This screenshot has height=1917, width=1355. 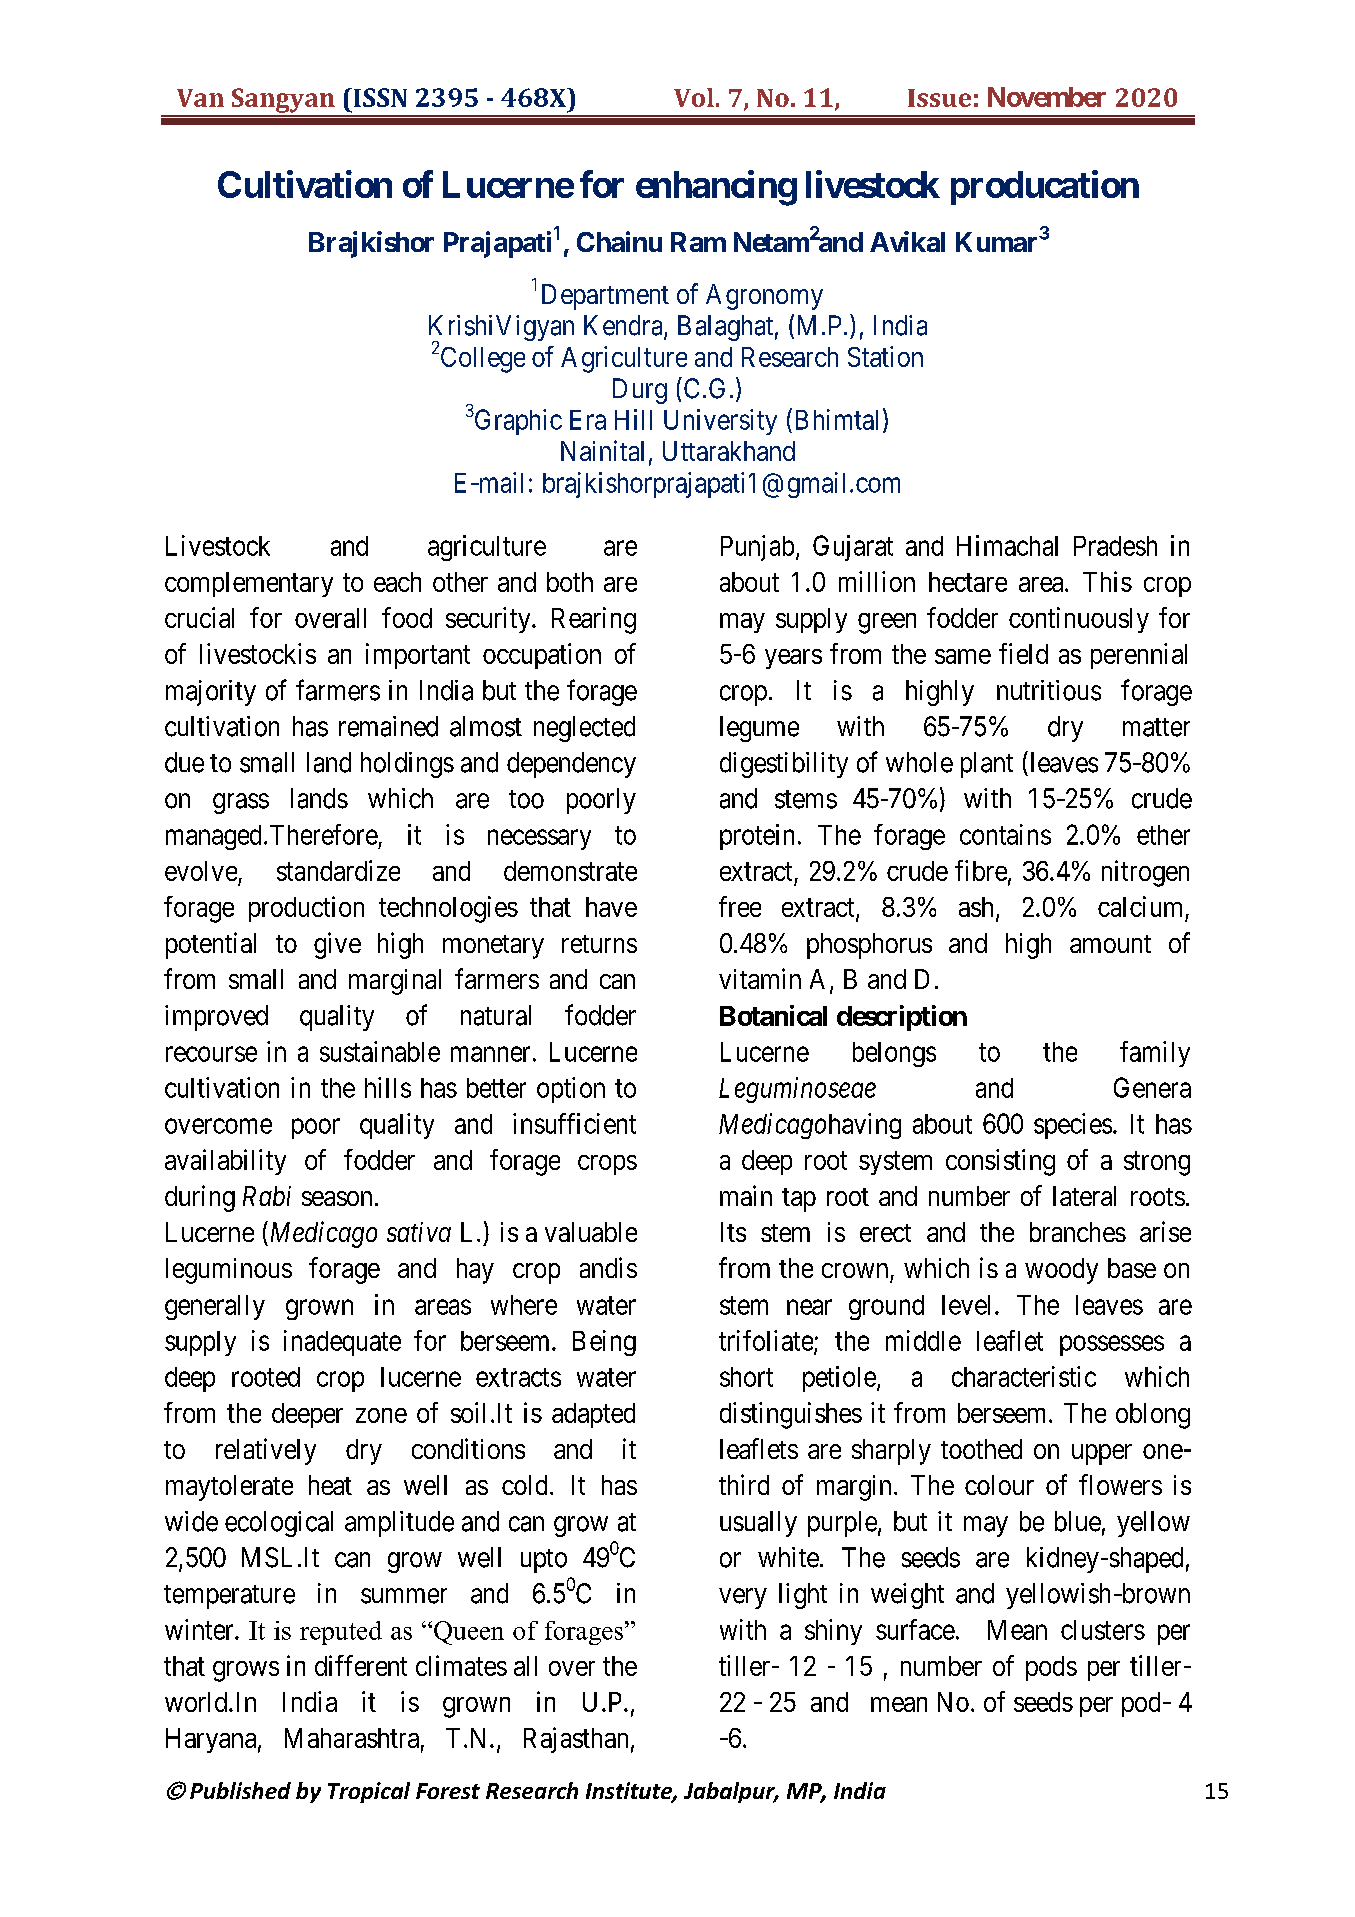 I want to click on Being, so click(x=604, y=1343).
